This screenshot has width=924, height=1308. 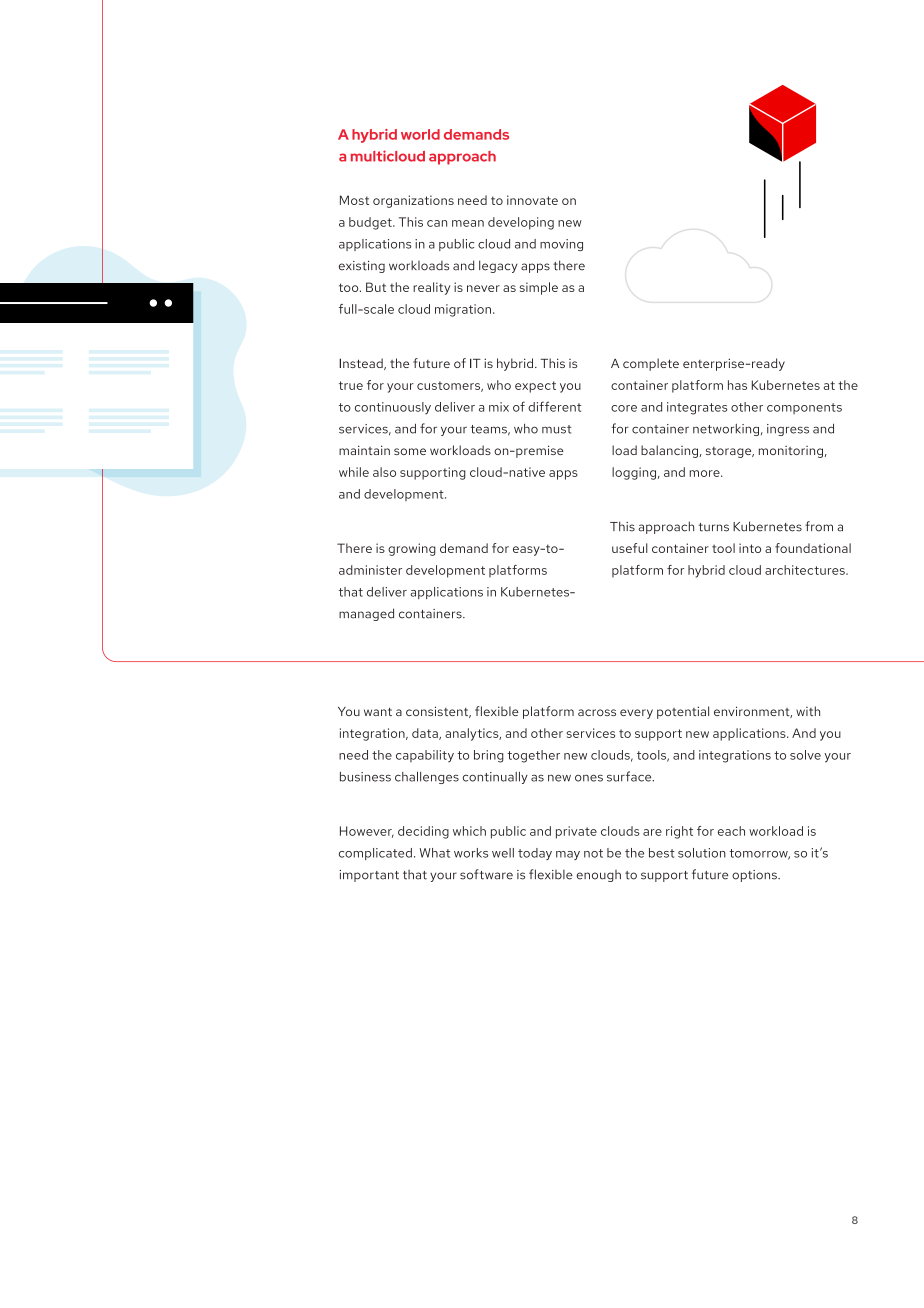 I want to click on What, so click(x=435, y=853).
